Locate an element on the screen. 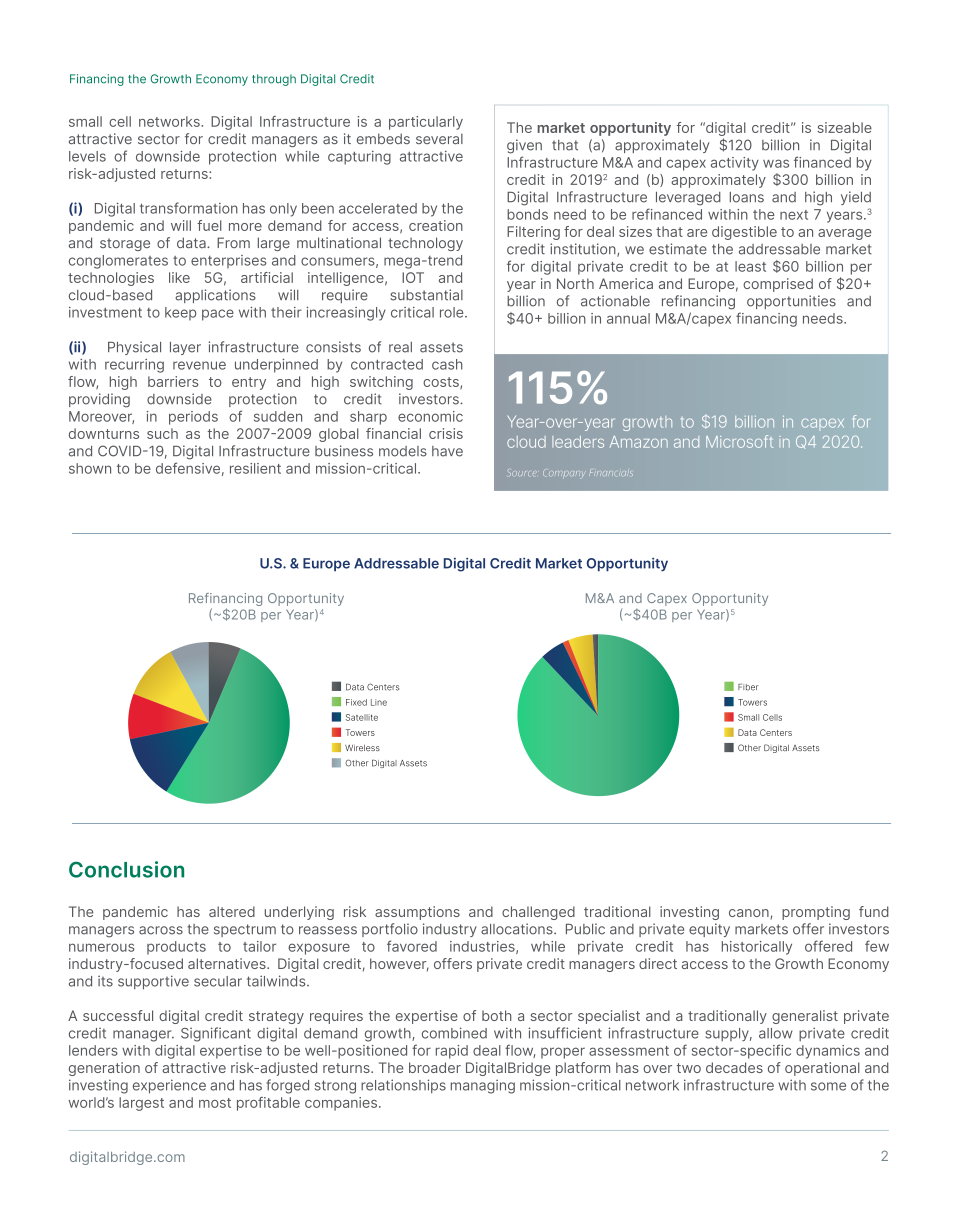 Image resolution: width=958 pixels, height=1232 pixels. resilient is located at coordinates (255, 468).
